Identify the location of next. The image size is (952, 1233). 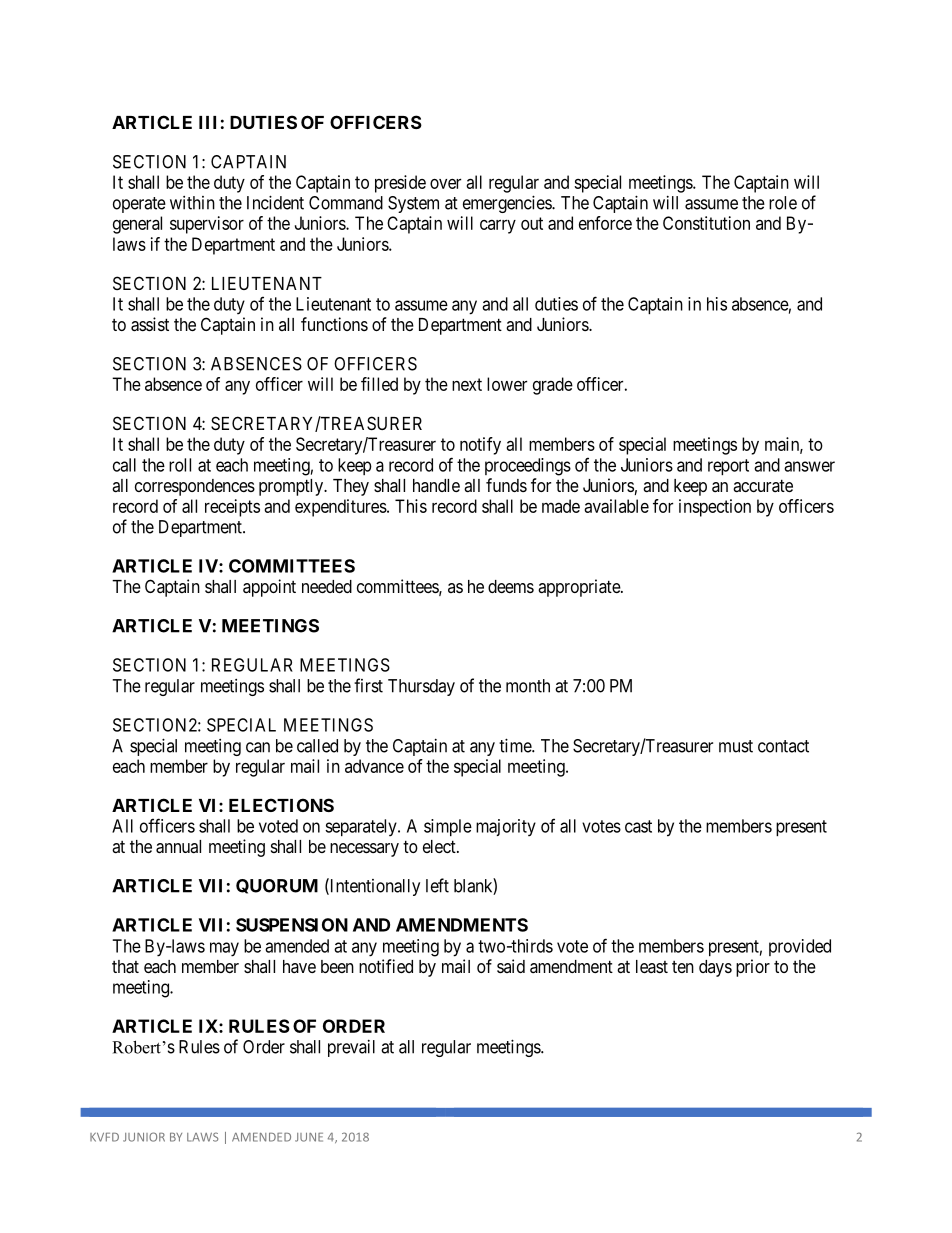
(467, 384).
